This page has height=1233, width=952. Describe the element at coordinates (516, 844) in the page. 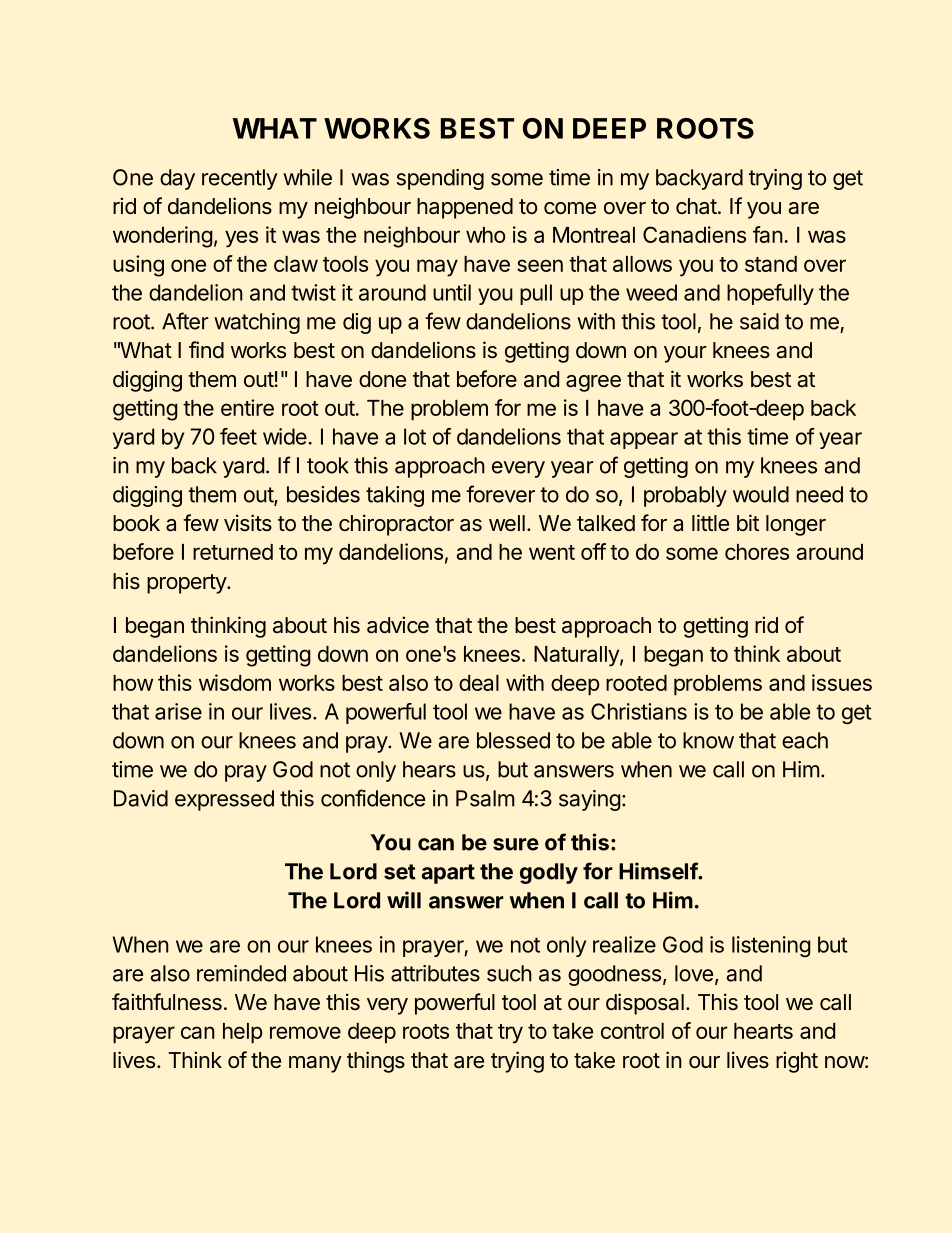

I see `sure` at that location.
